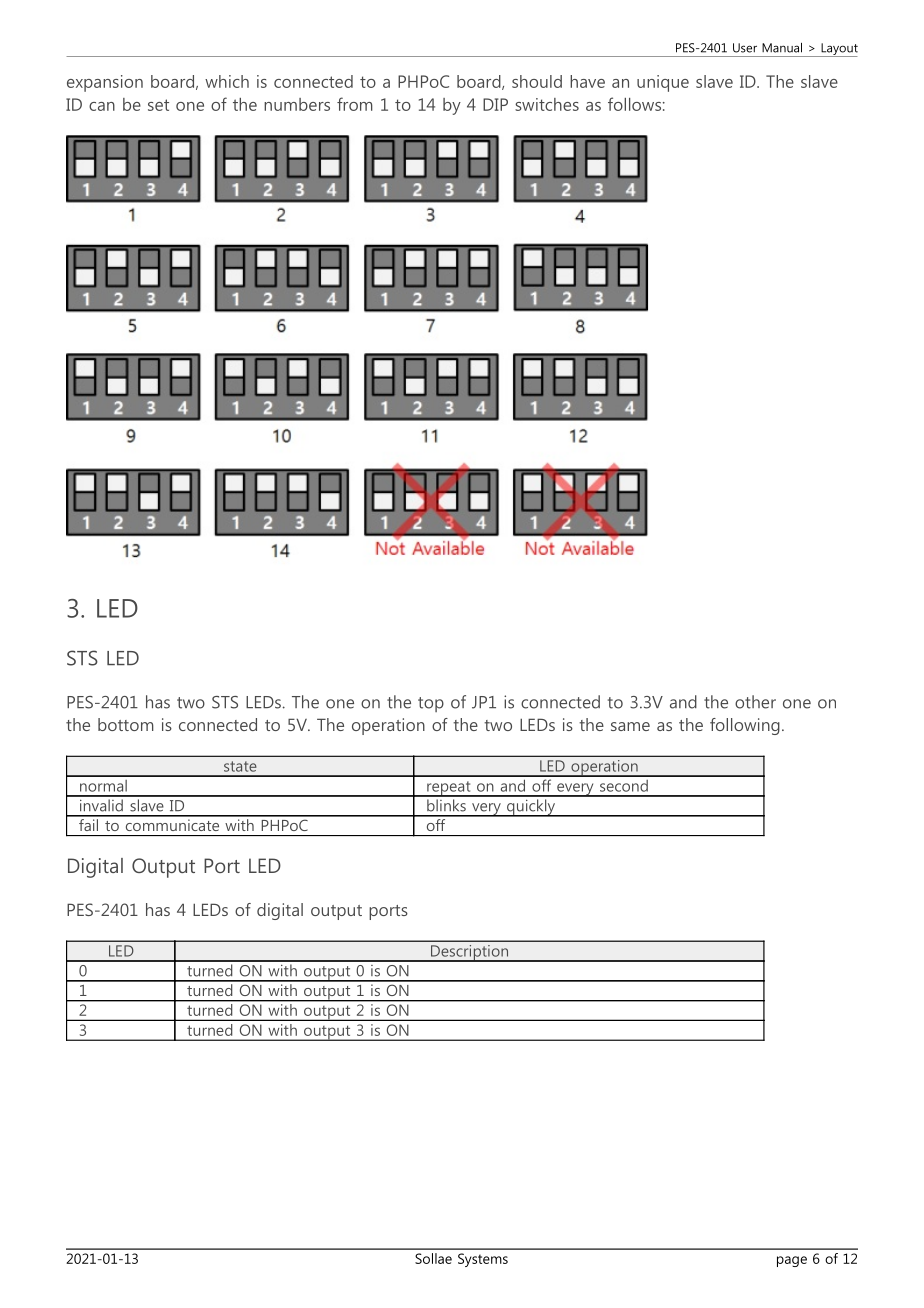 This screenshot has height=1308, width=924. What do you see at coordinates (483, 1260) in the screenshot?
I see `Systems` at bounding box center [483, 1260].
